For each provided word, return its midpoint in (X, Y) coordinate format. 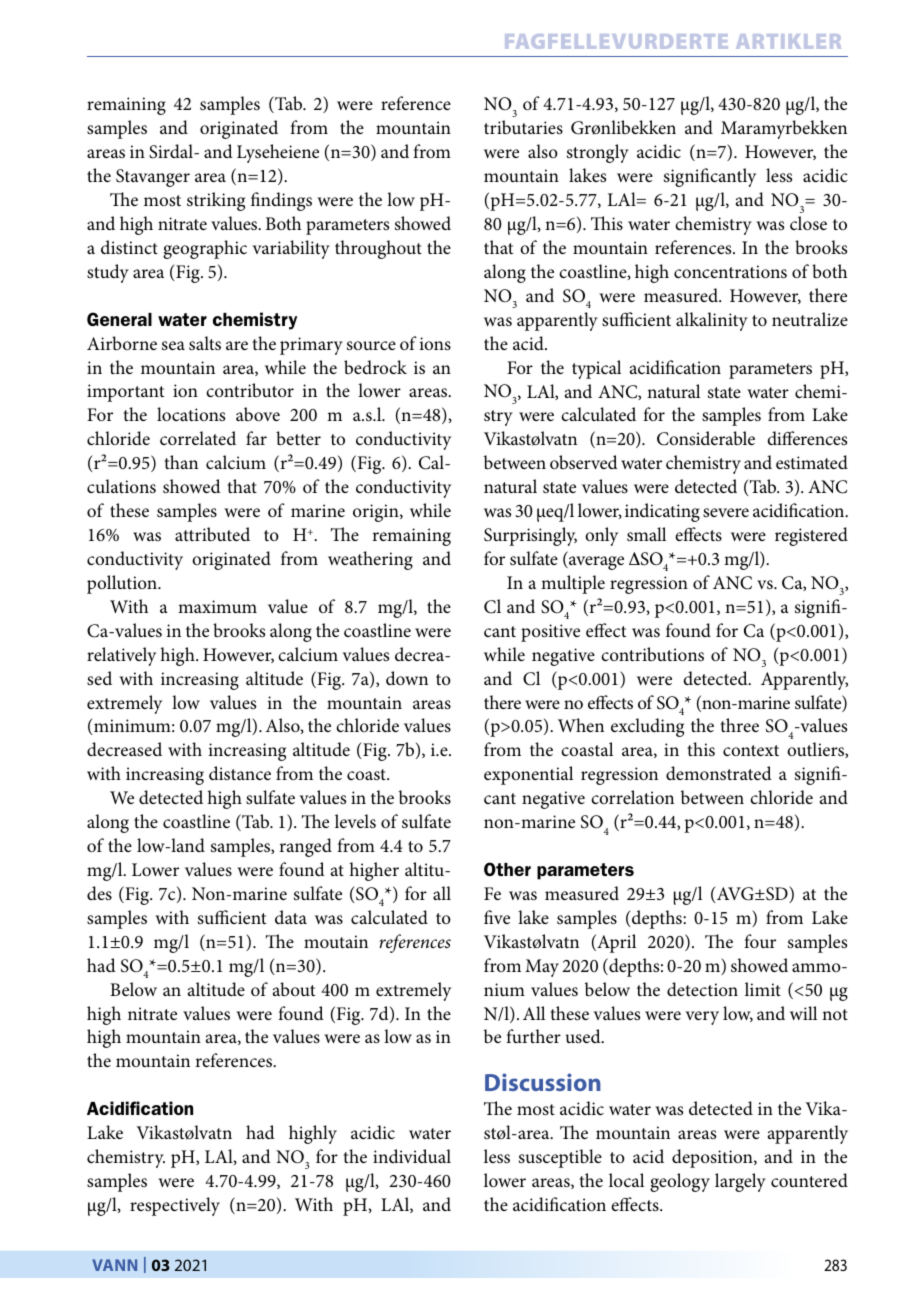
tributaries (523, 127)
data (291, 917)
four (760, 941)
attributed (212, 534)
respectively (175, 1206)
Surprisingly (530, 536)
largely (740, 1182)
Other (507, 869)
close (808, 223)
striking (216, 201)
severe (726, 512)
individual (412, 1156)
